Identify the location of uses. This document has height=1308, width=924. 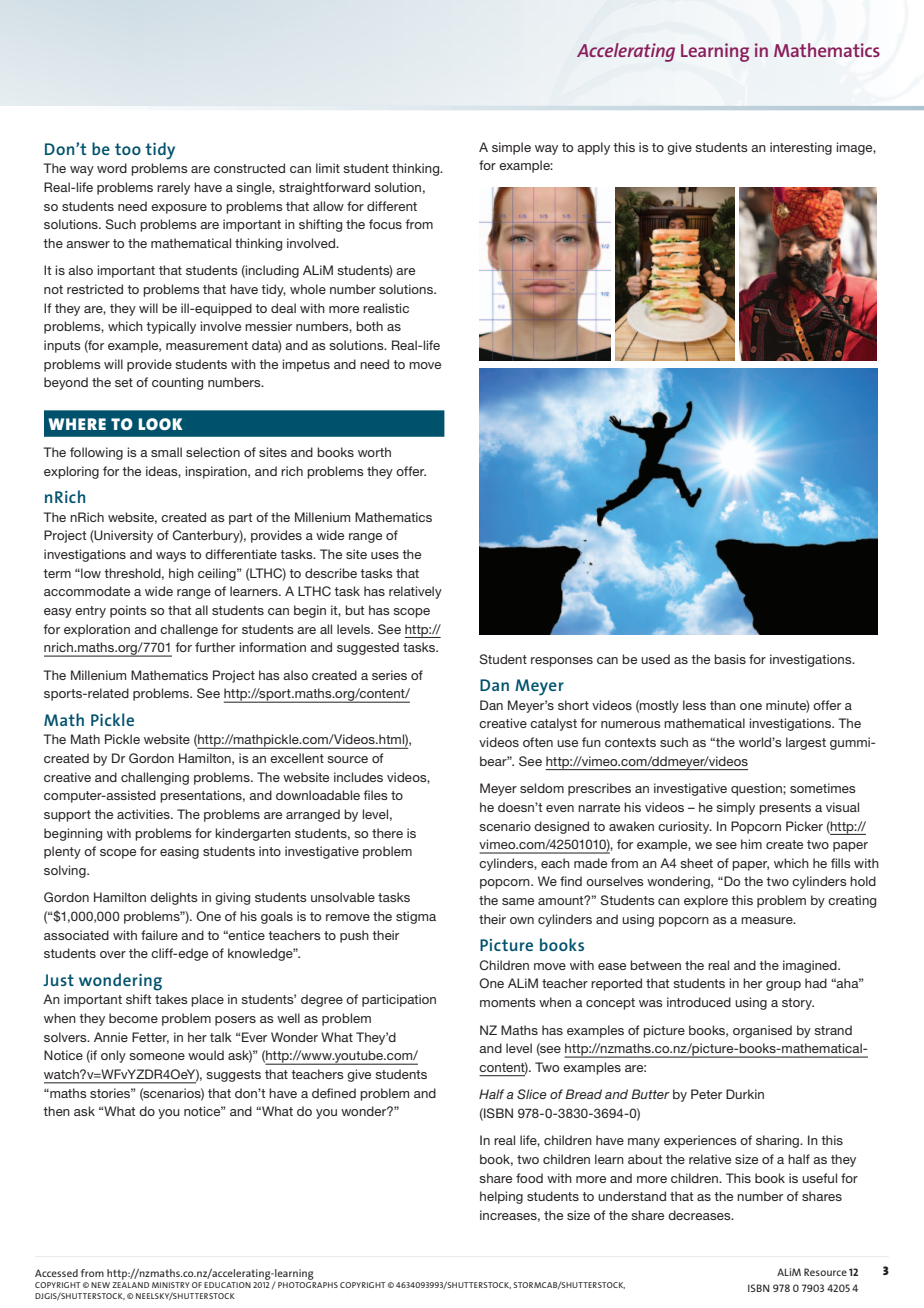
(385, 555).
